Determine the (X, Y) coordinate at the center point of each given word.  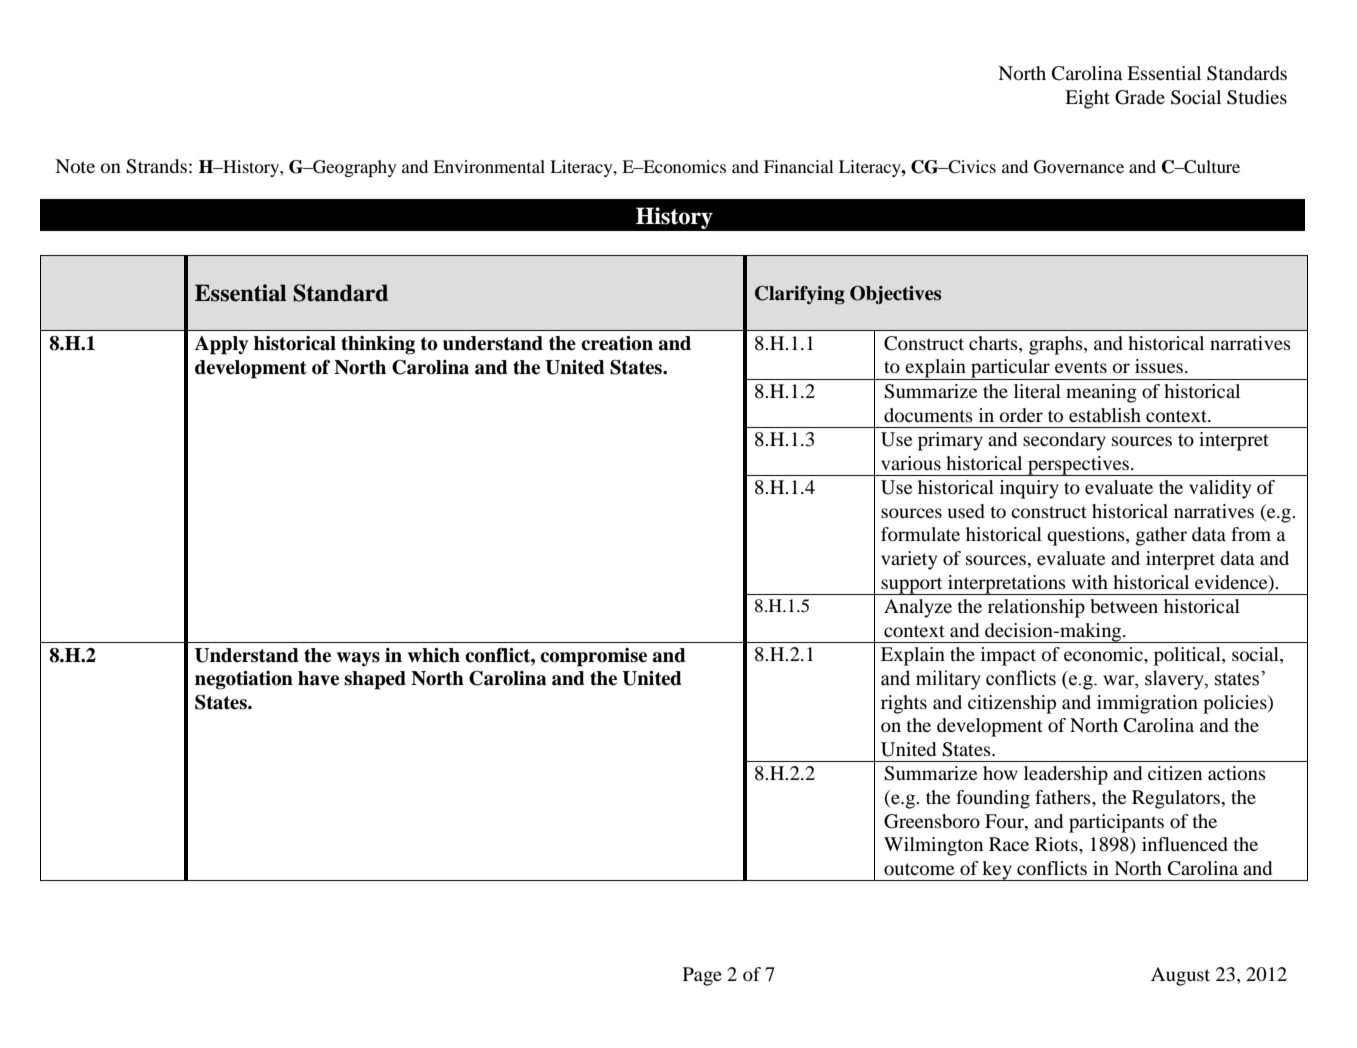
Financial (799, 166)
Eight (1087, 99)
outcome (919, 869)
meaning (1101, 393)
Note (75, 166)
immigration (1147, 704)
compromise (593, 657)
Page (702, 976)
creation (617, 343)
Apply (221, 345)
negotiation (244, 680)
